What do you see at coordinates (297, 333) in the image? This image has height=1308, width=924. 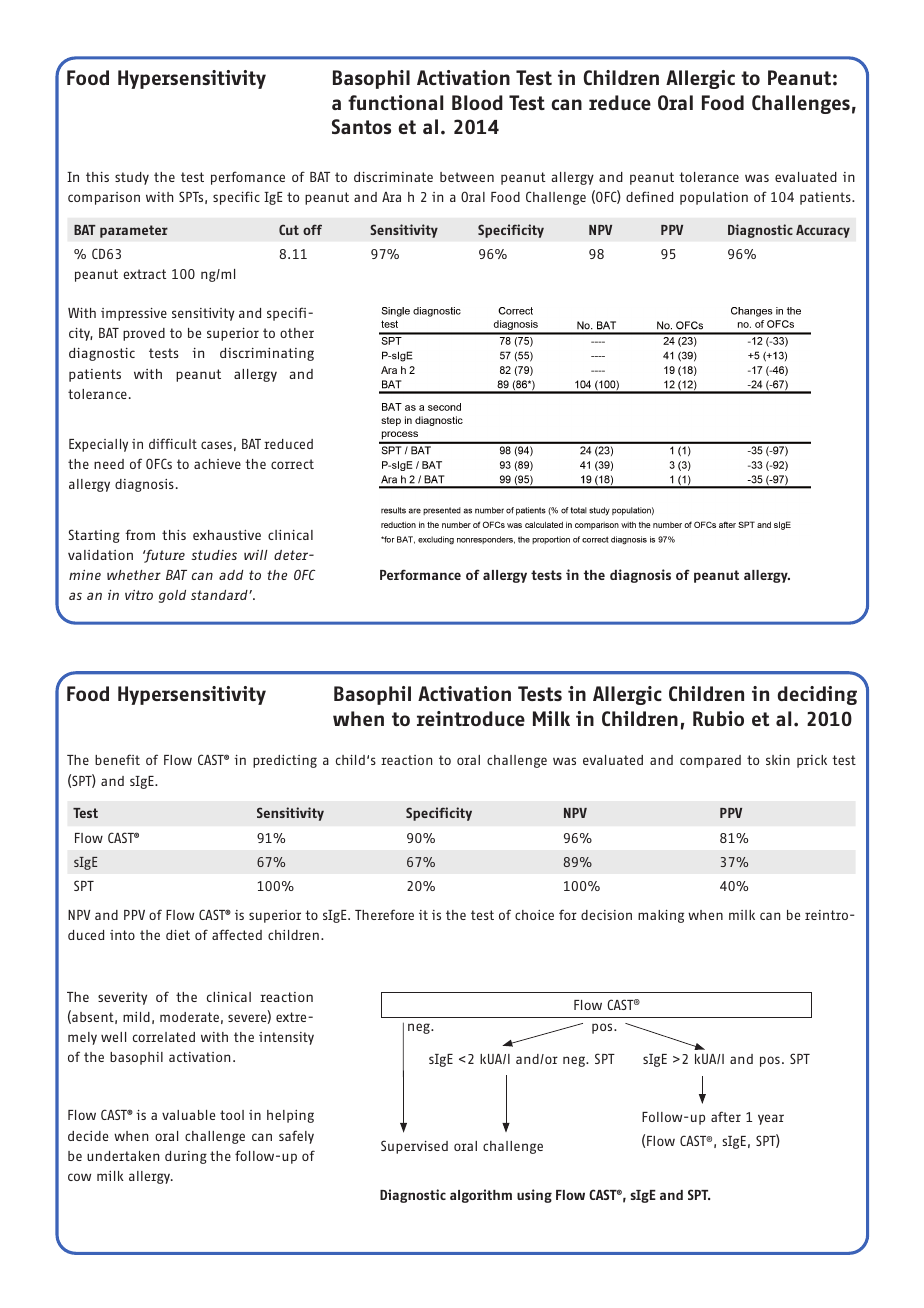 I see `other` at bounding box center [297, 333].
